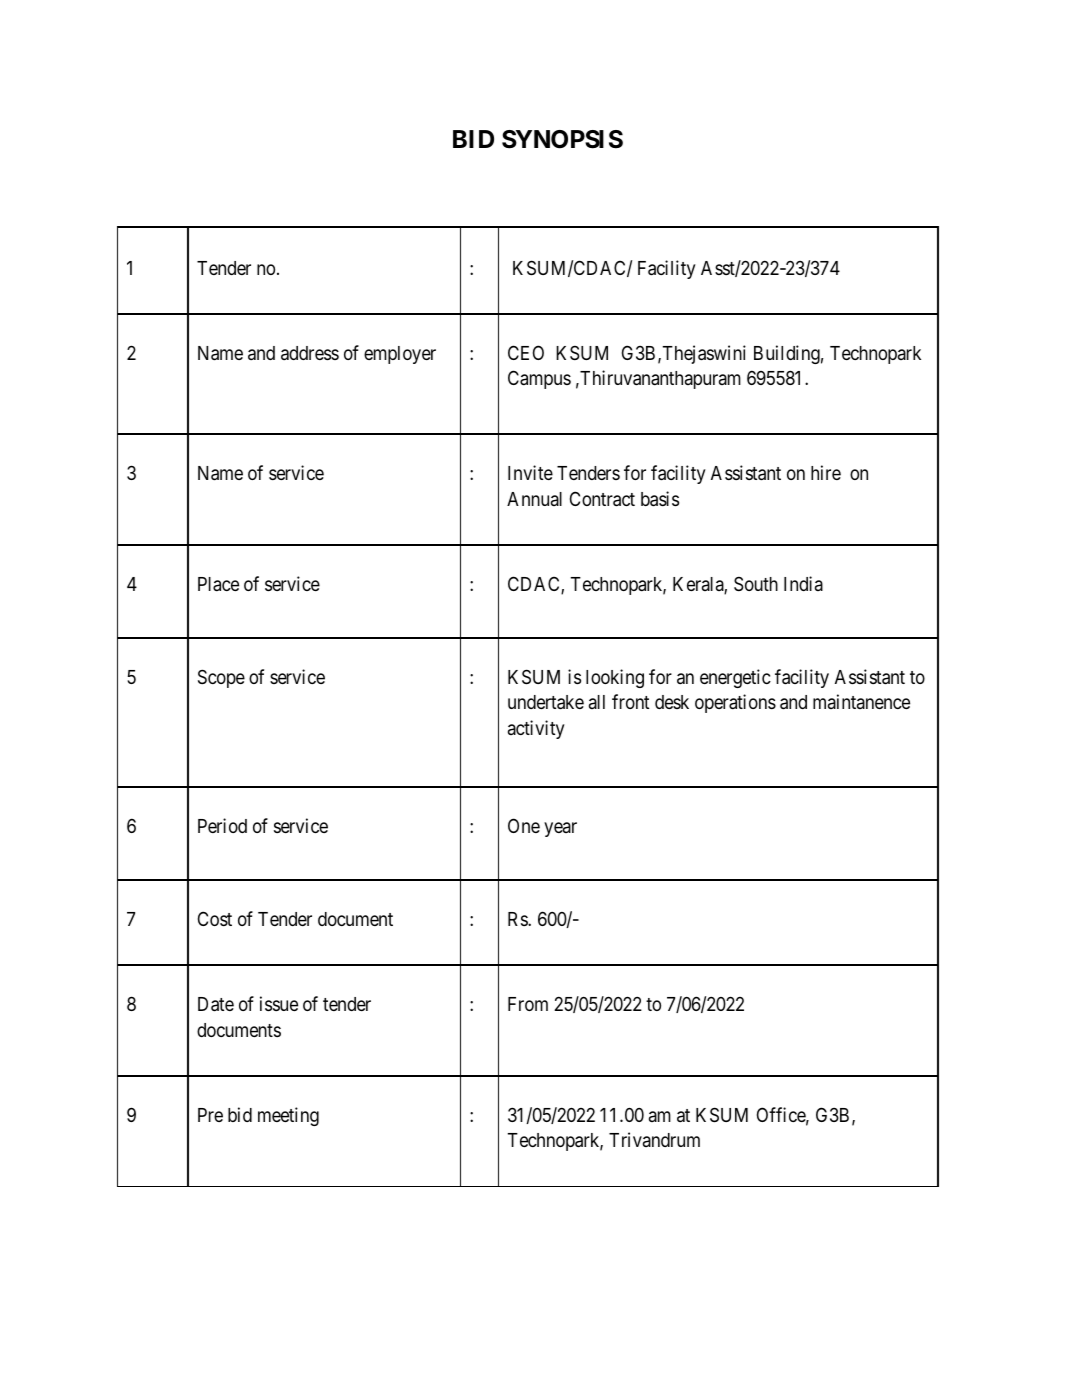 The width and height of the screenshot is (1073, 1388). Describe the element at coordinates (735, 703) in the screenshot. I see `operations` at that location.
